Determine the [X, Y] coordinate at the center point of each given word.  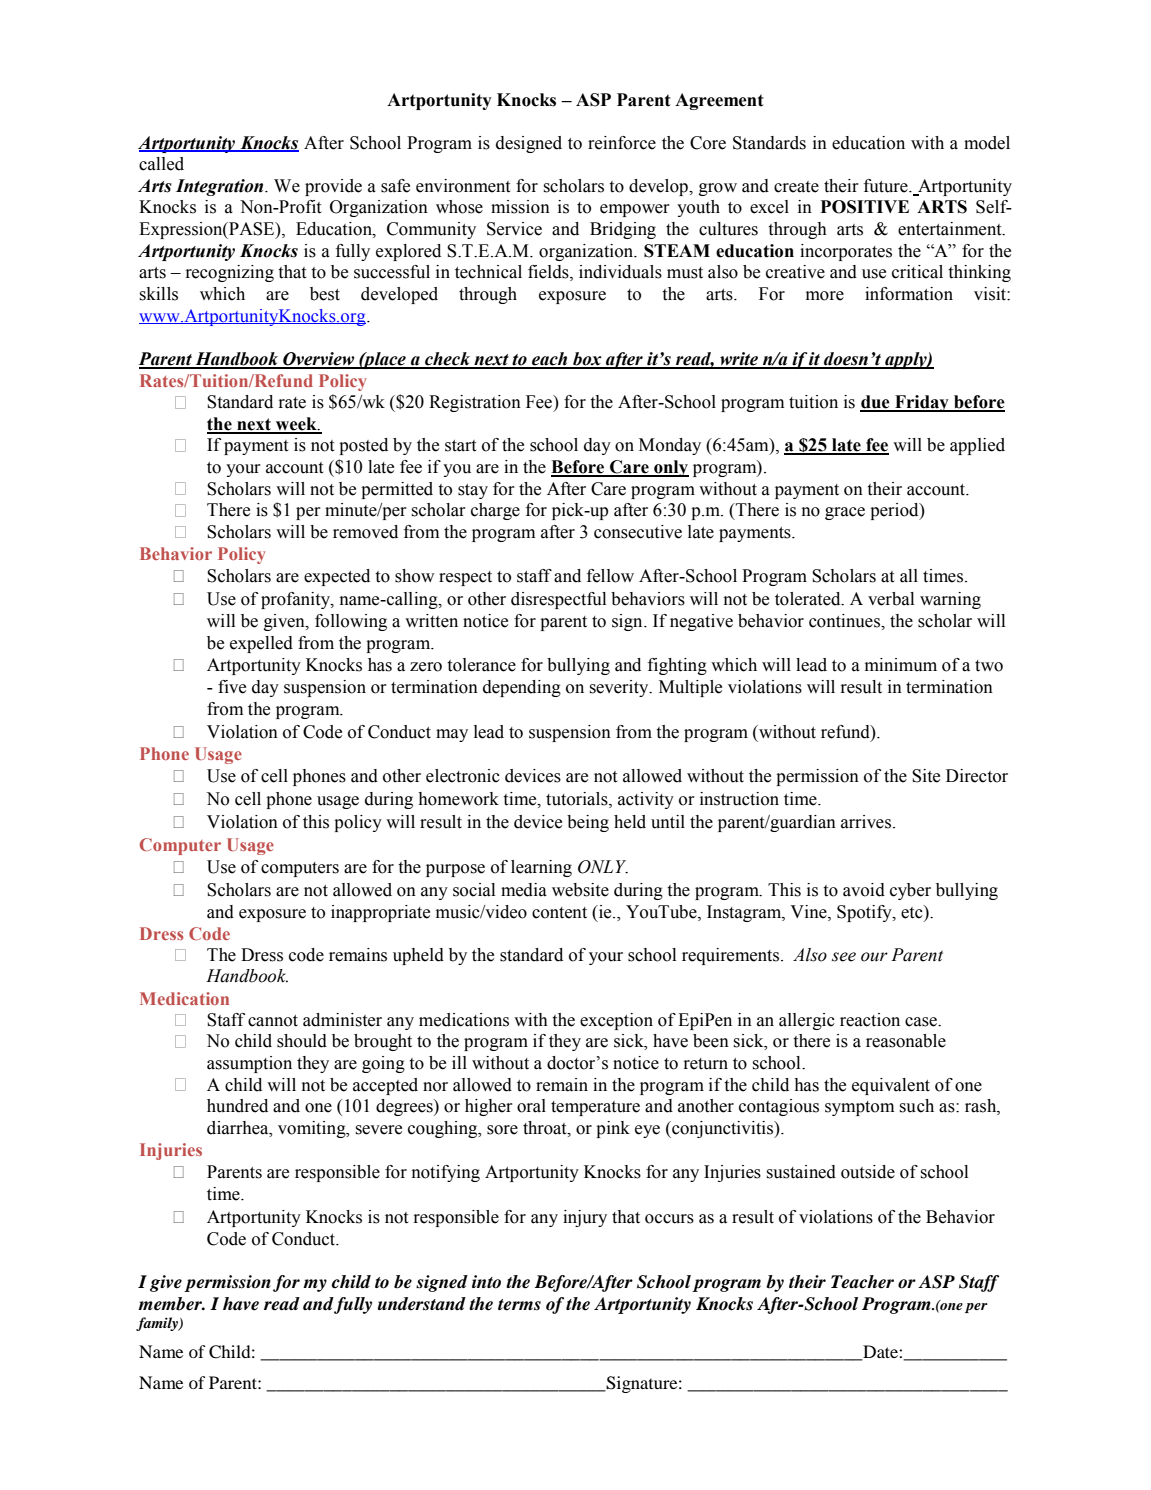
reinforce [622, 143]
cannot [273, 1021]
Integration [221, 187]
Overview [319, 360]
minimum [901, 665]
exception [616, 1021]
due [876, 403]
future [887, 186]
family [158, 1324]
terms [519, 1305]
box [587, 360]
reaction [870, 1020]
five [232, 687]
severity [620, 688]
